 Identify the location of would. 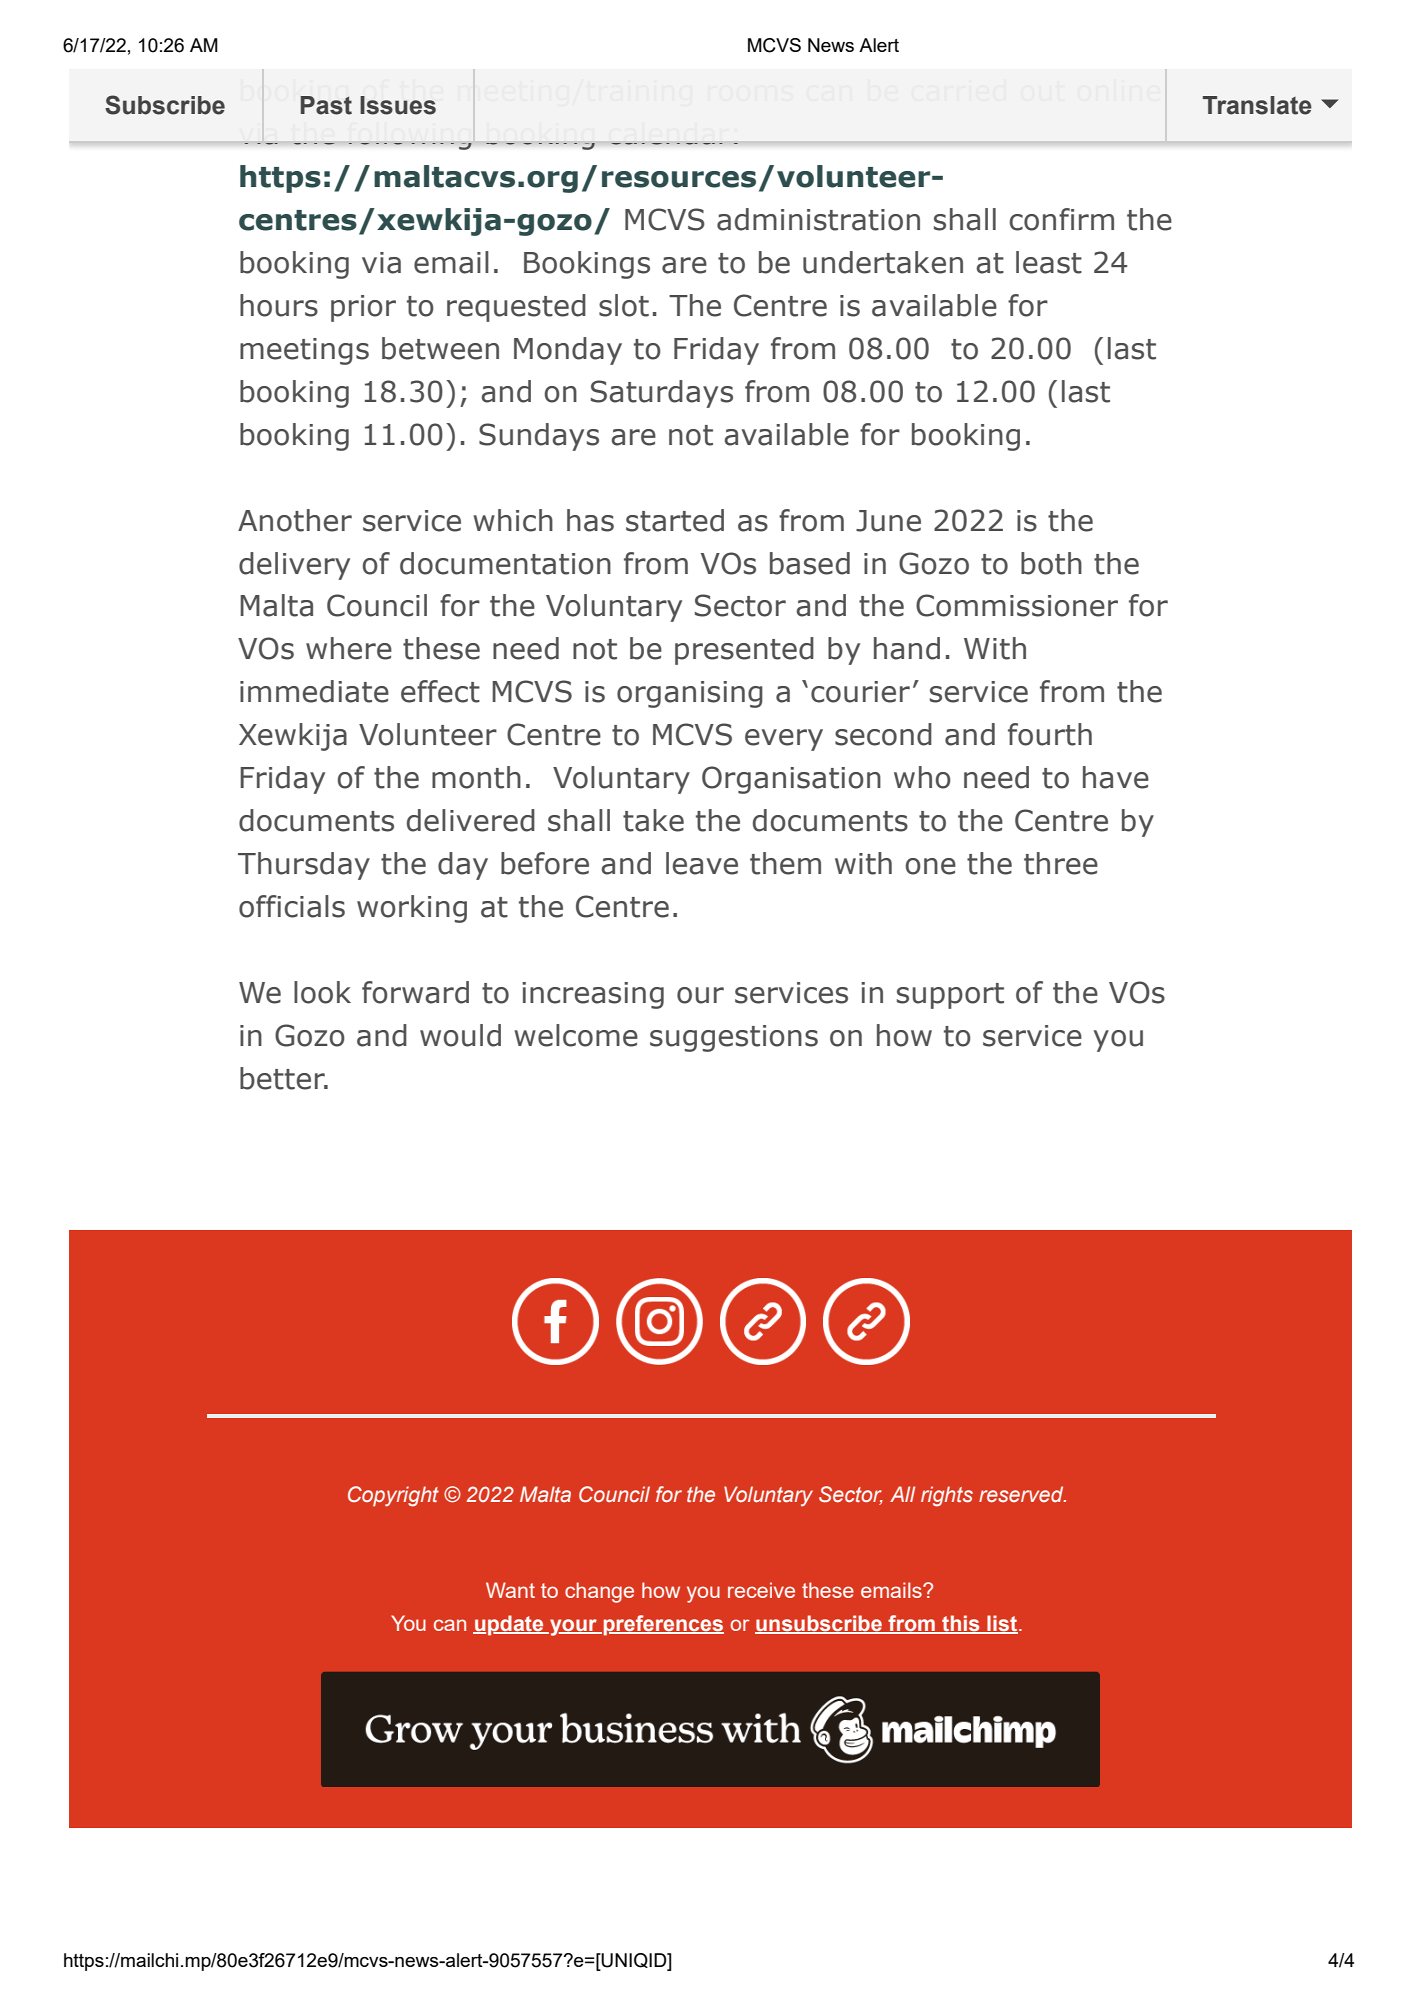
(460, 1035).
